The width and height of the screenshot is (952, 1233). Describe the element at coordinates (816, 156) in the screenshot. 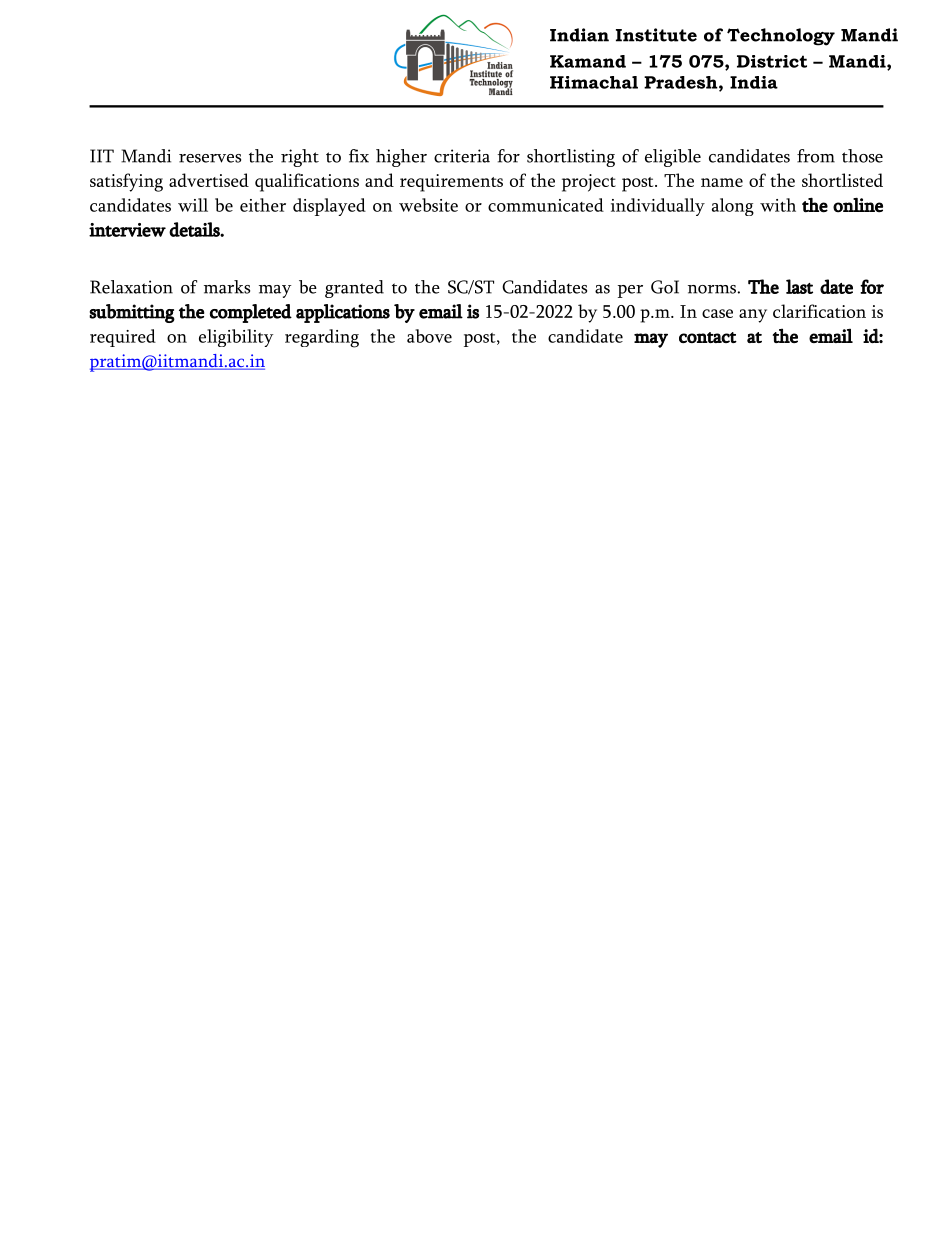

I see `from` at that location.
